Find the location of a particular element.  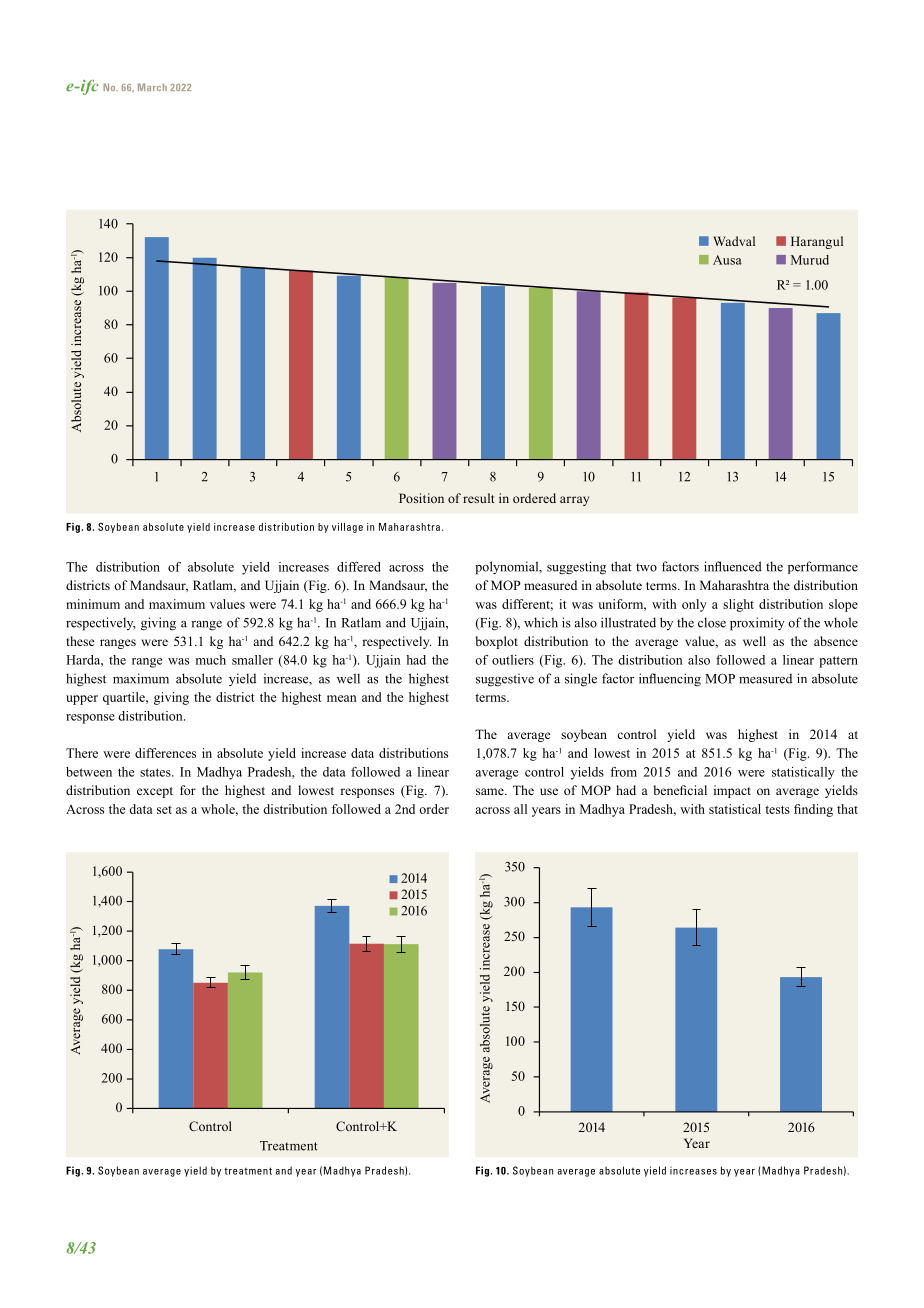

array is located at coordinates (574, 501).
